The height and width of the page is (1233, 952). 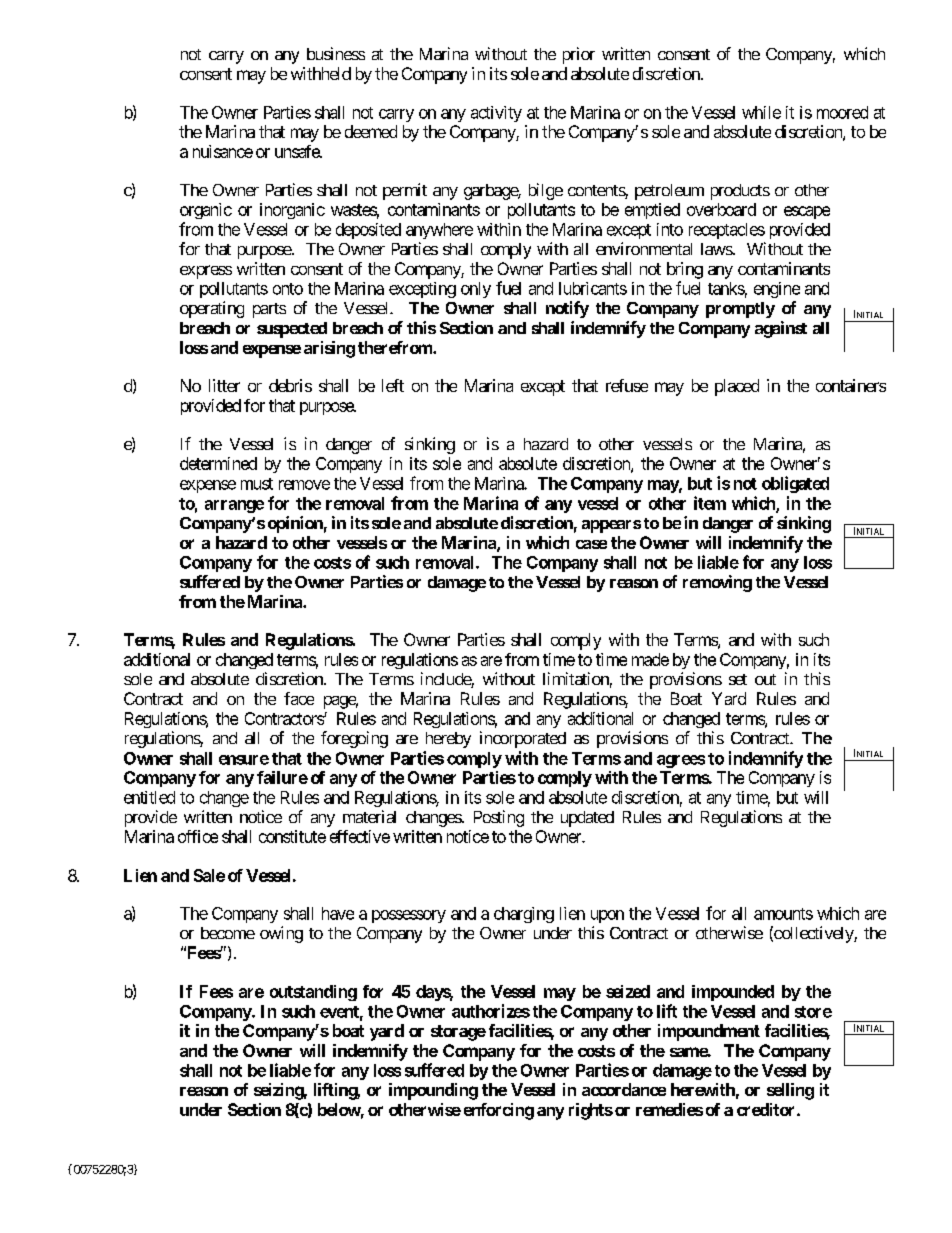 I want to click on while, so click(x=761, y=112).
